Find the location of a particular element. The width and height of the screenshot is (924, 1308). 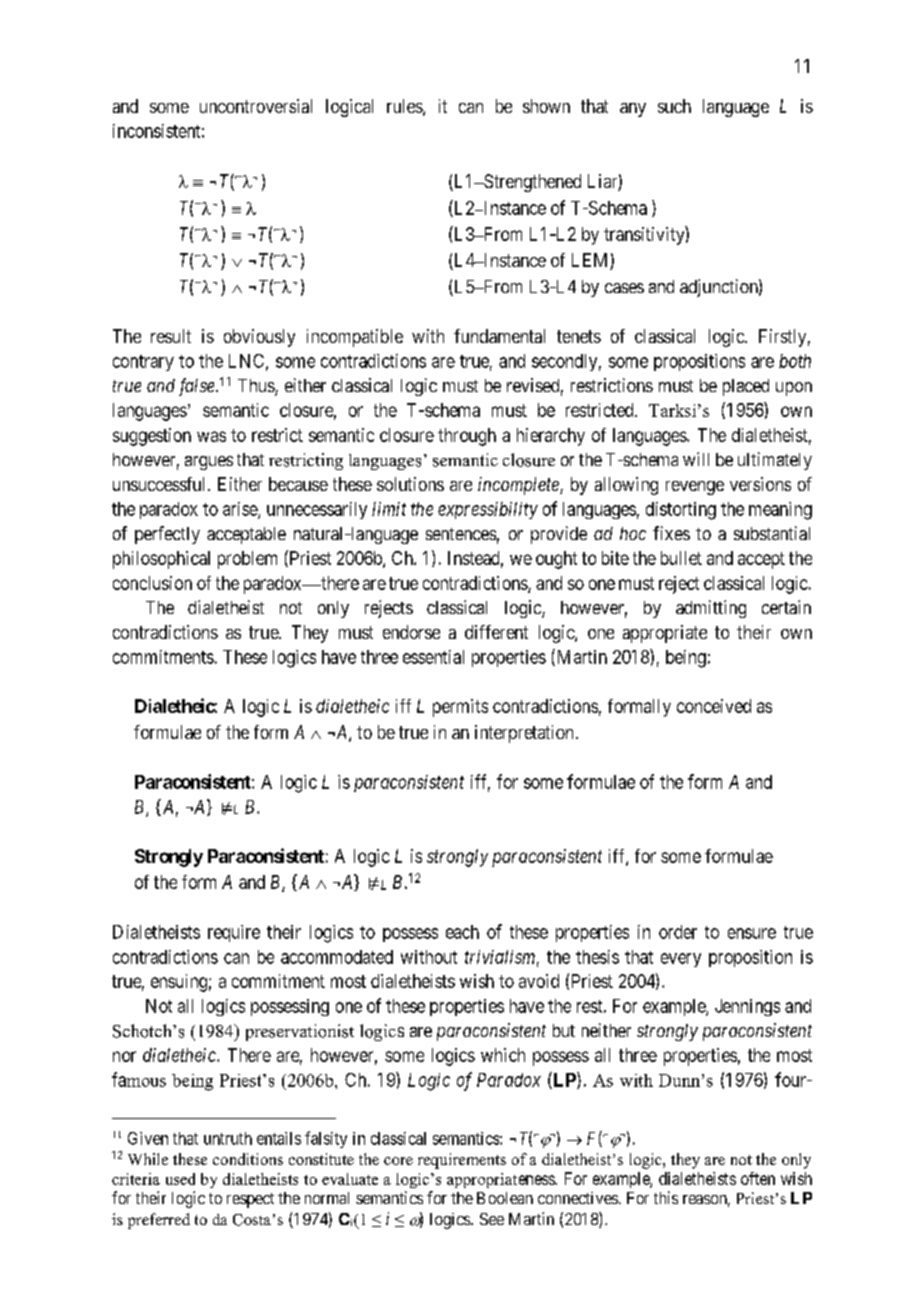

through is located at coordinates (467, 437).
